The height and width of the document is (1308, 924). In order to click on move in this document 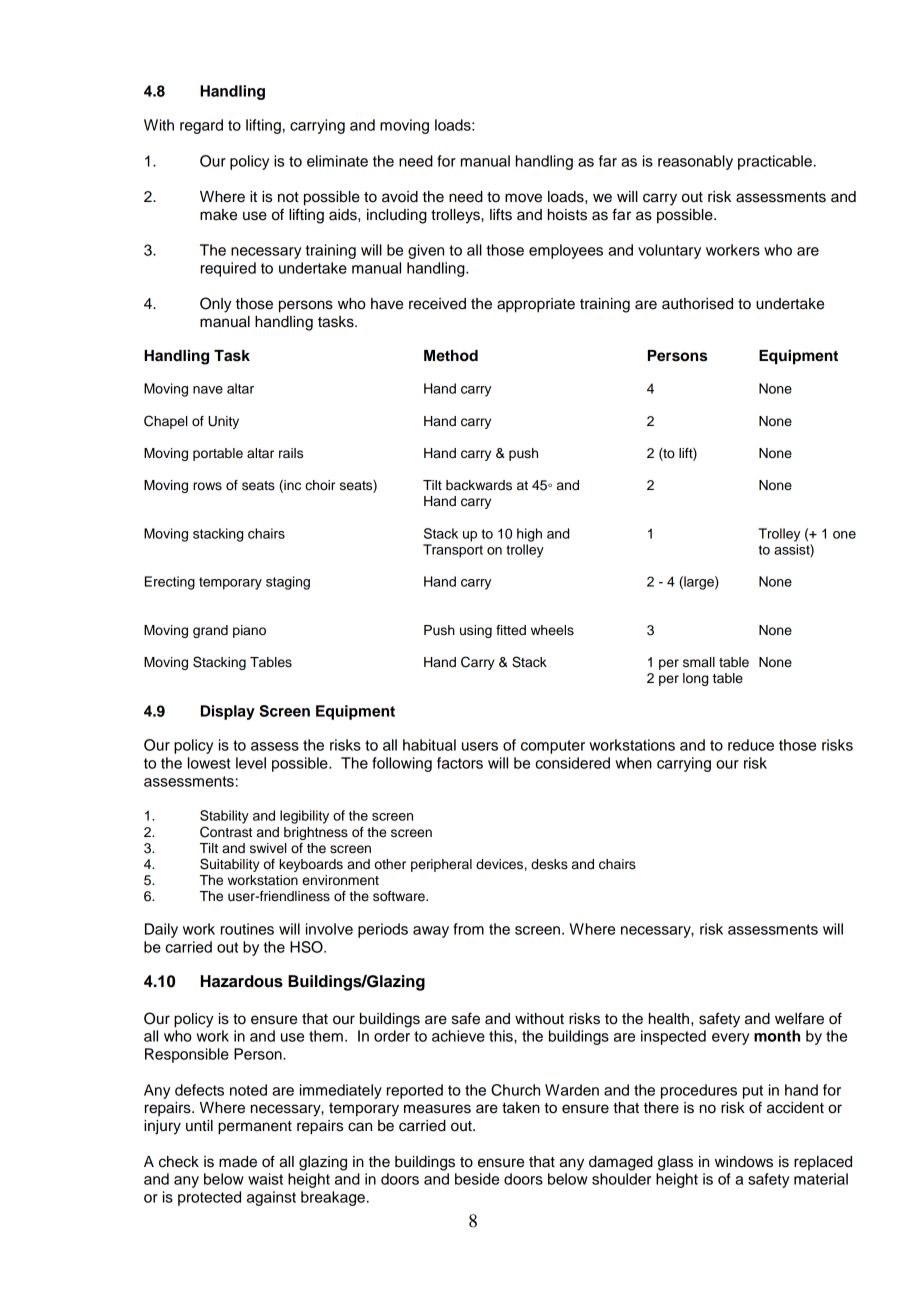, I will do `click(523, 198)`.
